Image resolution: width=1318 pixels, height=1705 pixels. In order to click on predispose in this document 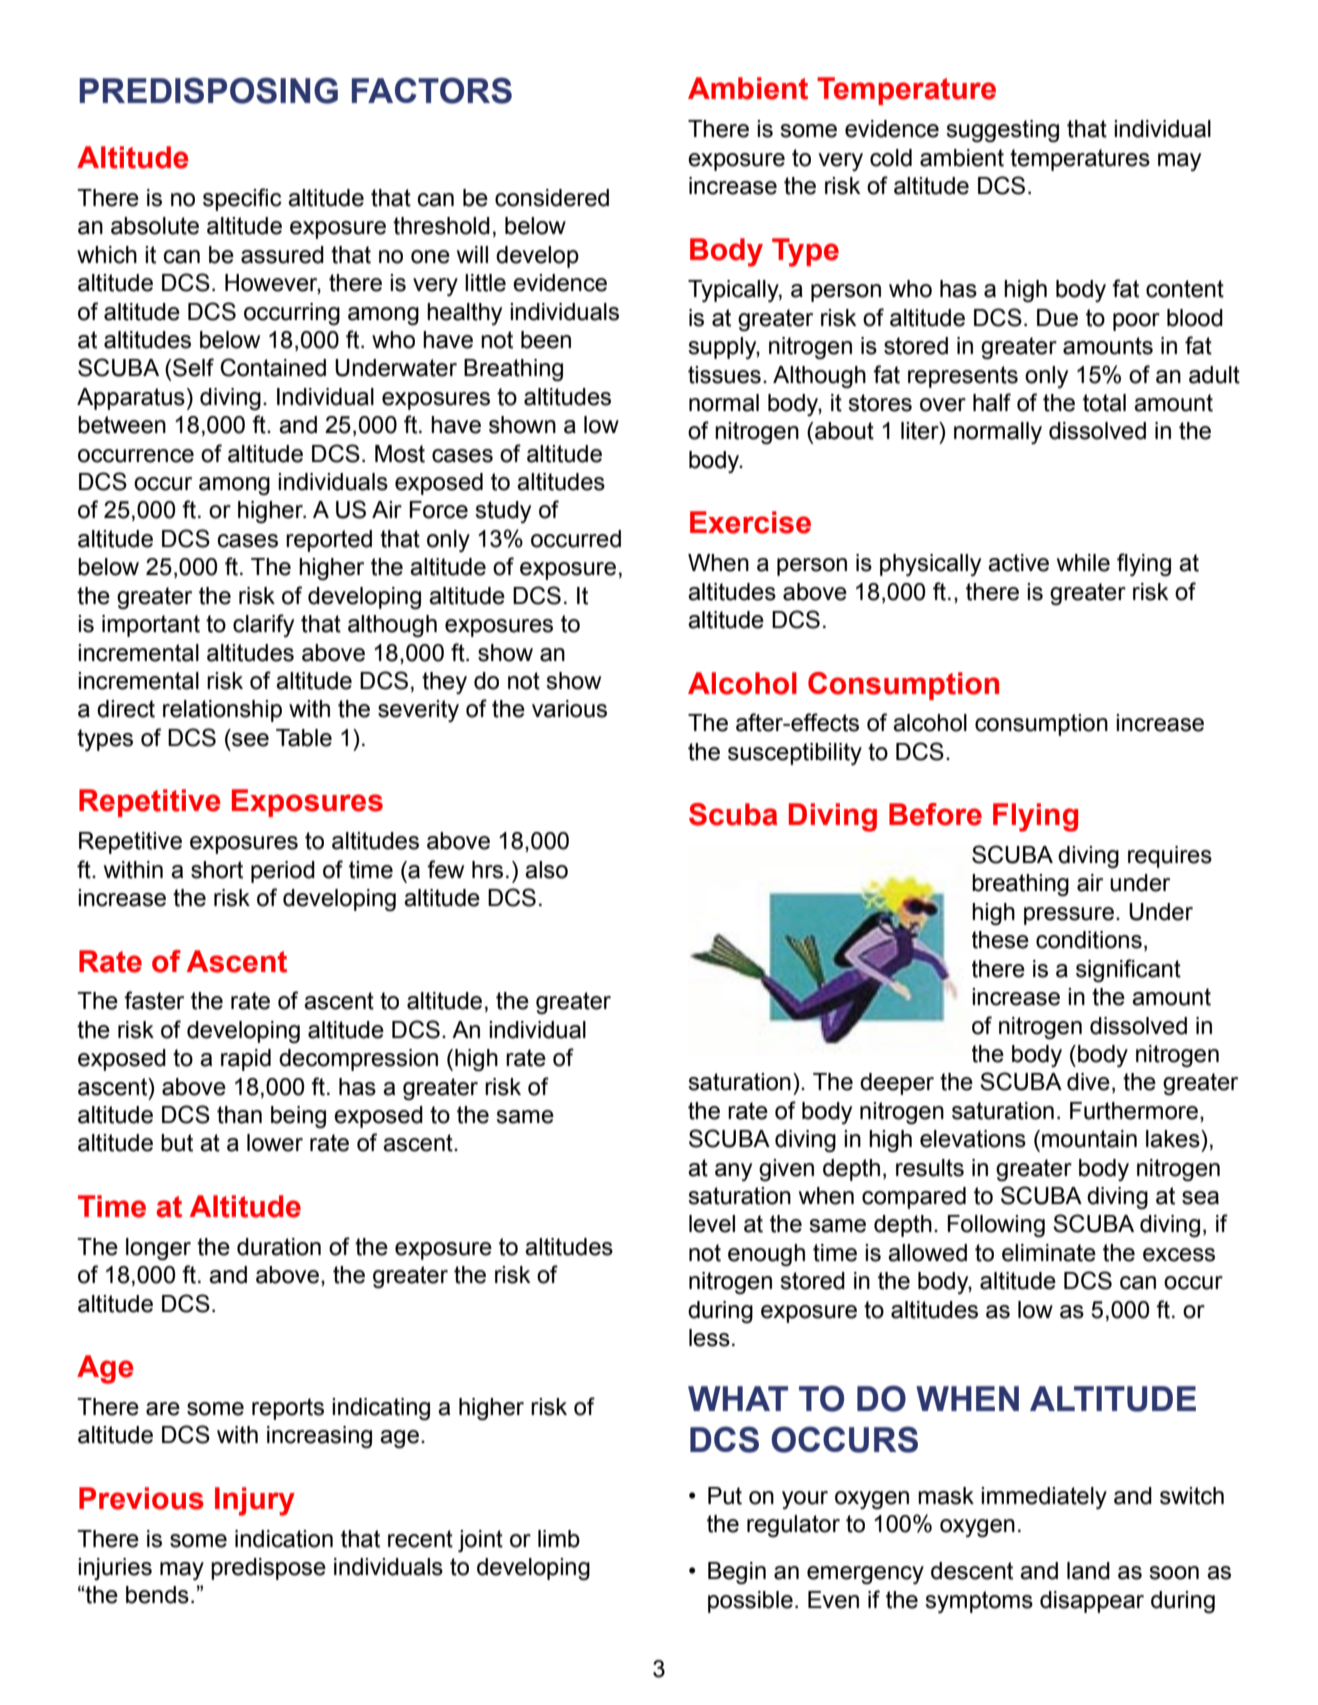, I will do `click(268, 1569)`.
